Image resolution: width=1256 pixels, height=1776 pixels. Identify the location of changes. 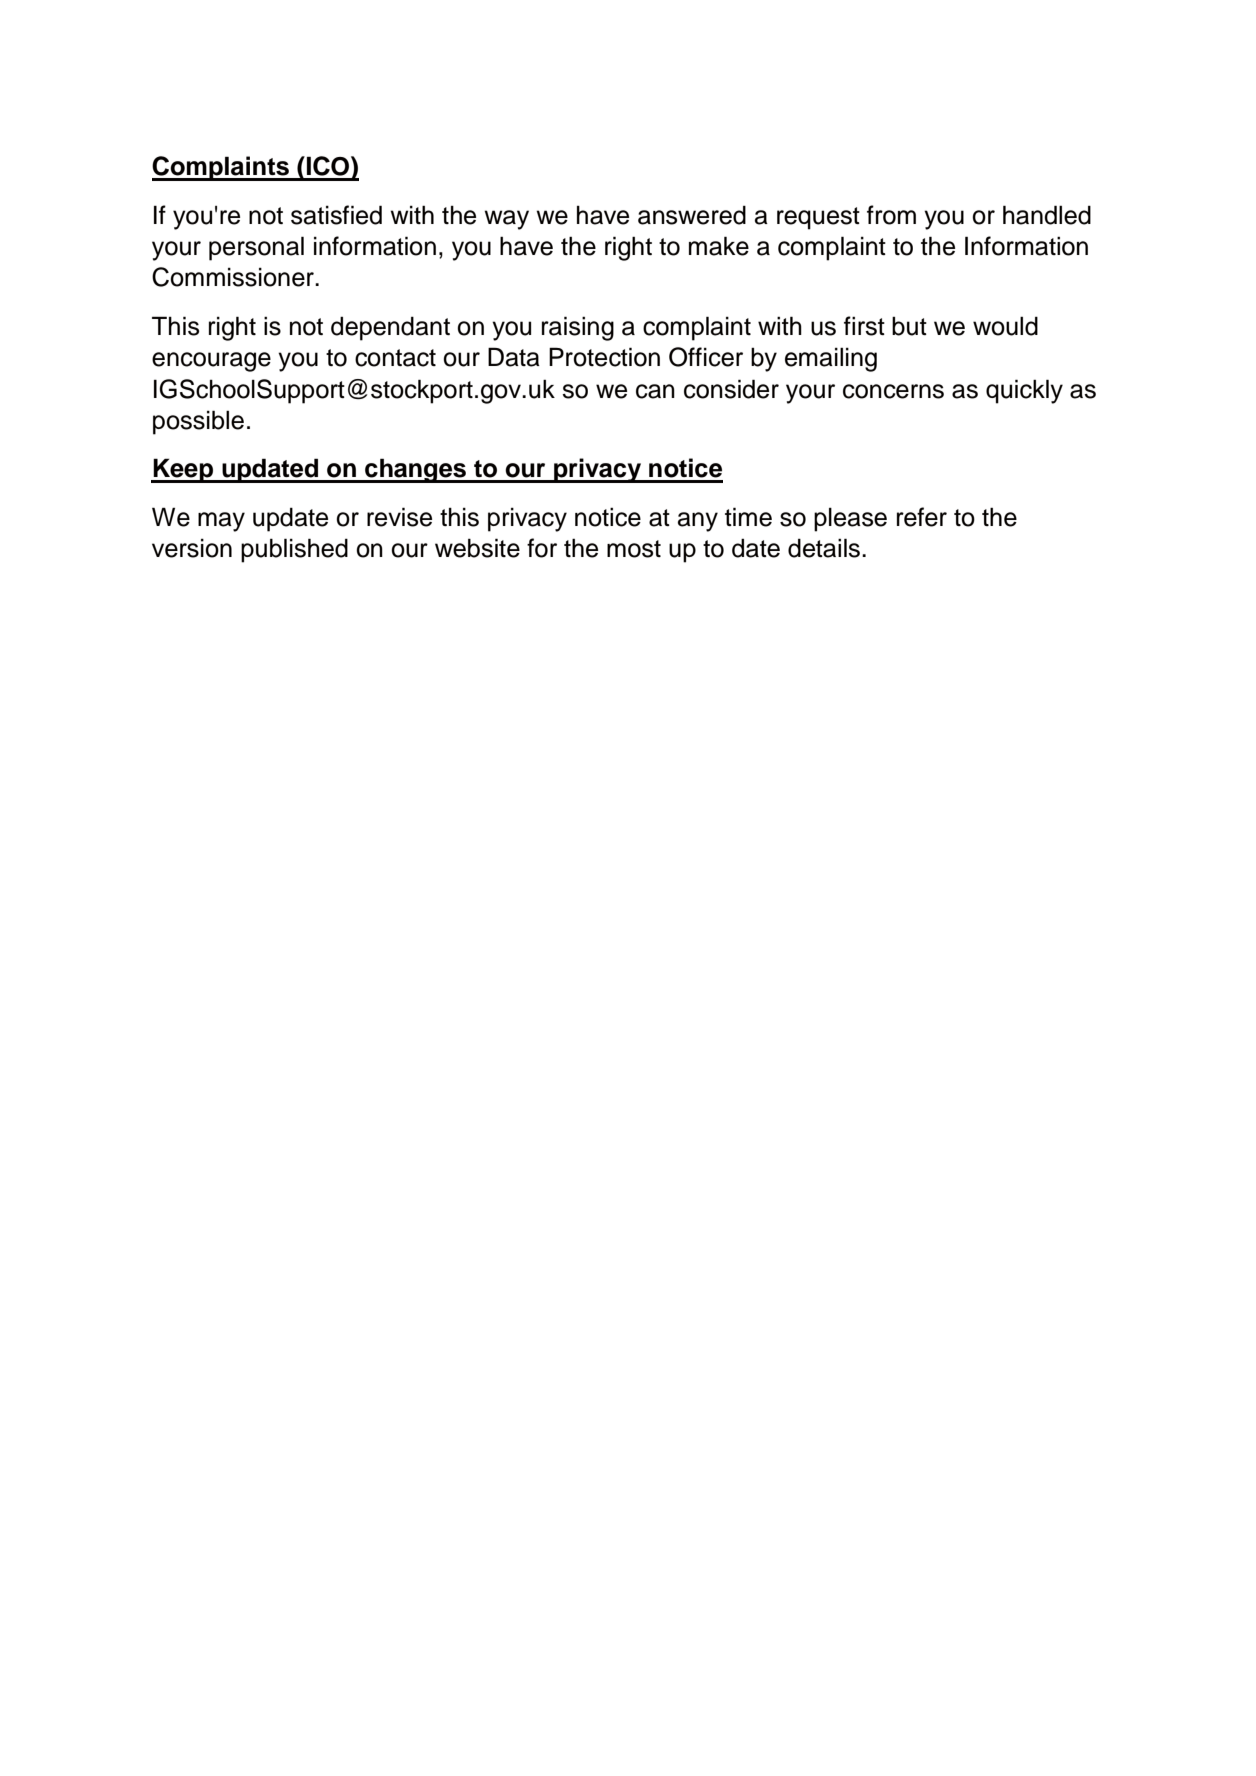
(415, 470).
